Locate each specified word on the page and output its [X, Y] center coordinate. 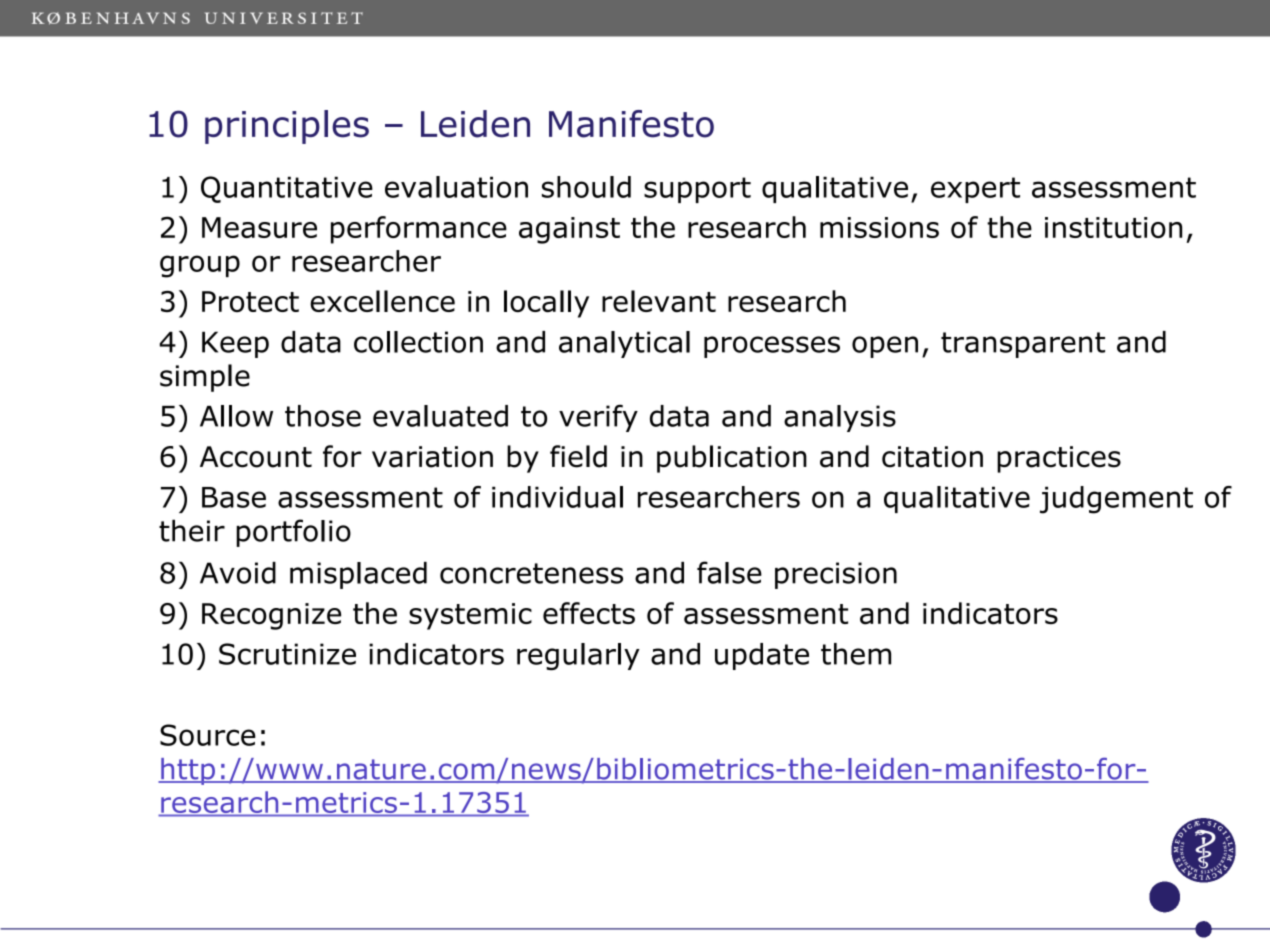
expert [975, 190]
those [323, 416]
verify [598, 418]
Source [208, 735]
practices [1059, 459]
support [697, 190]
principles [287, 127]
